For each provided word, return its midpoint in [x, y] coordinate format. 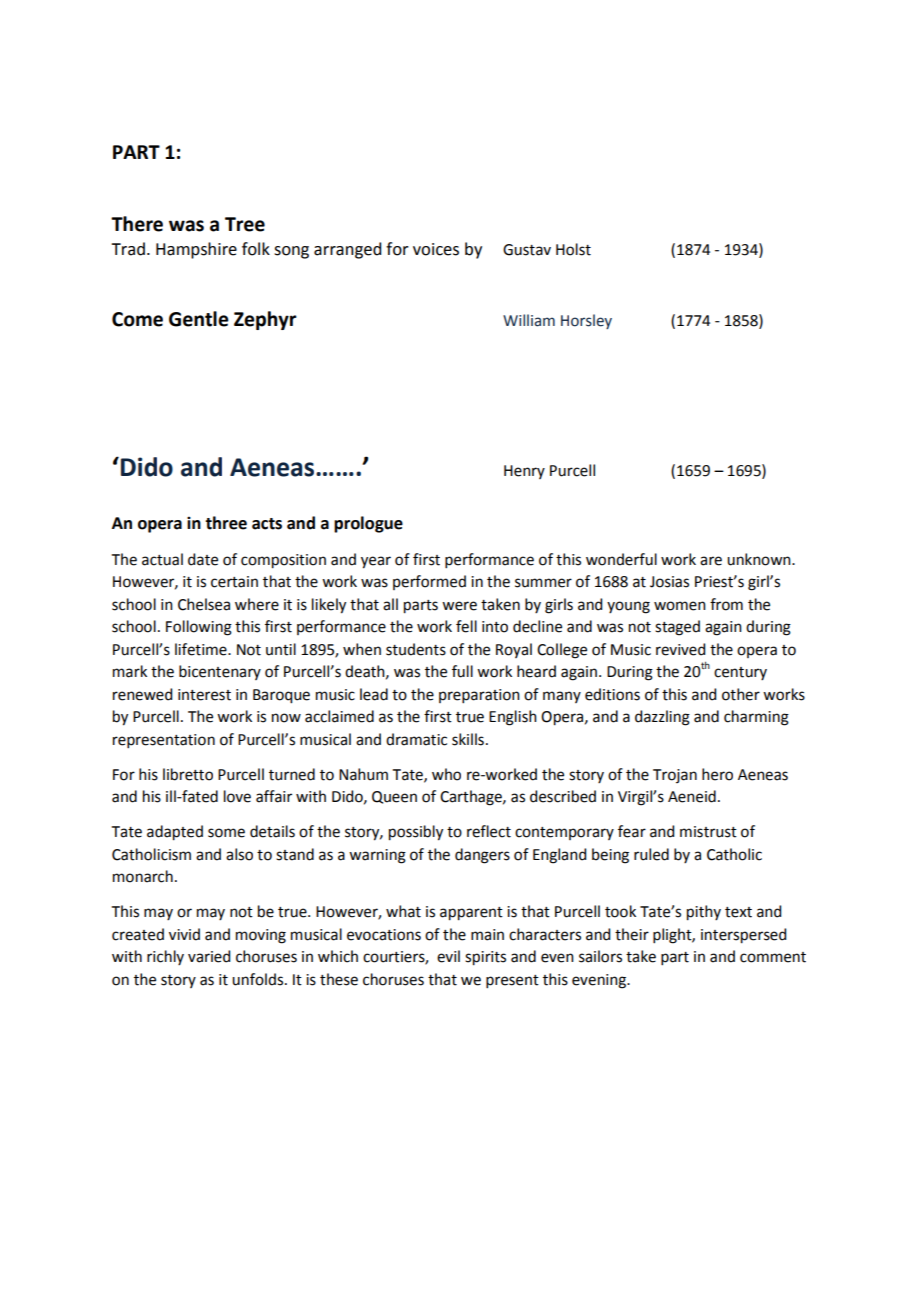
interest [204, 695]
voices [436, 249]
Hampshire [196, 250]
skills [468, 739]
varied [209, 956]
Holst [573, 249]
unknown [760, 559]
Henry [524, 472]
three [226, 523]
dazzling [662, 718]
